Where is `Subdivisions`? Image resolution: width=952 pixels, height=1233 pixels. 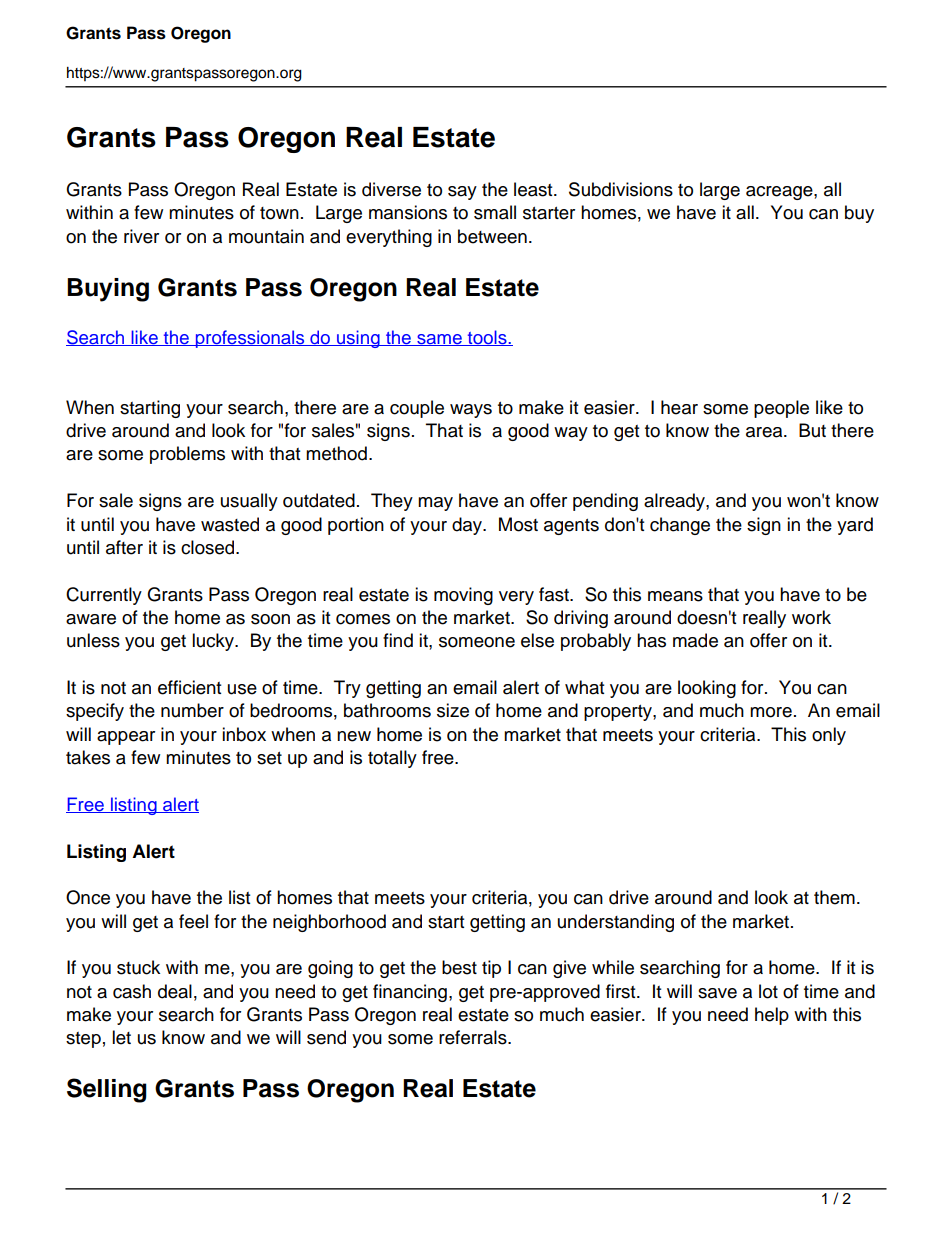
Subdivisions is located at coordinates (621, 189).
